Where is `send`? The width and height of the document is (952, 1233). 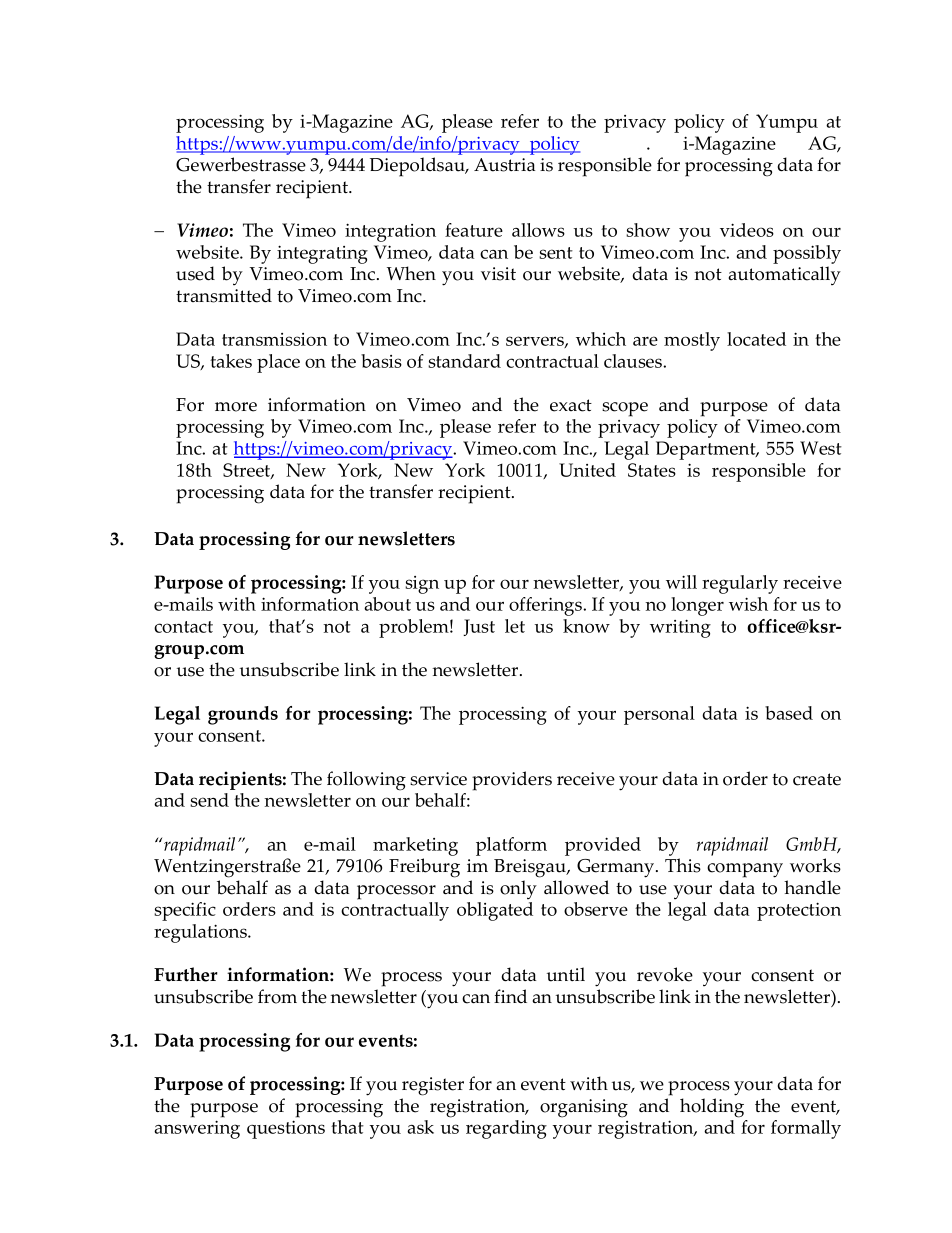 send is located at coordinates (209, 800).
